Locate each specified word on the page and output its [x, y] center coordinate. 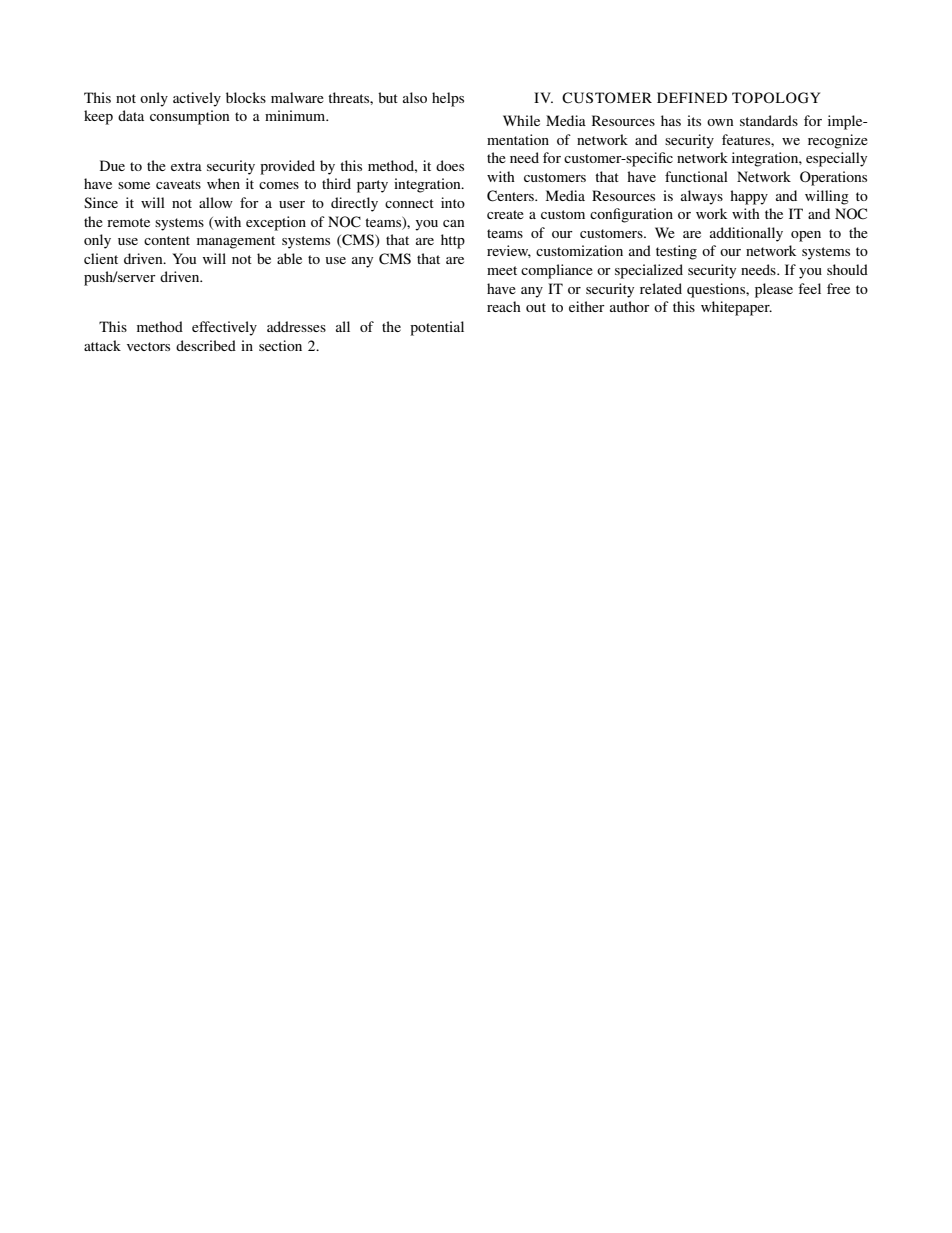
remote [128, 222]
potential [437, 328]
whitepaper [736, 308]
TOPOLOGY [776, 98]
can [454, 223]
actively [197, 99]
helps [448, 99]
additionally [746, 234]
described [206, 345]
